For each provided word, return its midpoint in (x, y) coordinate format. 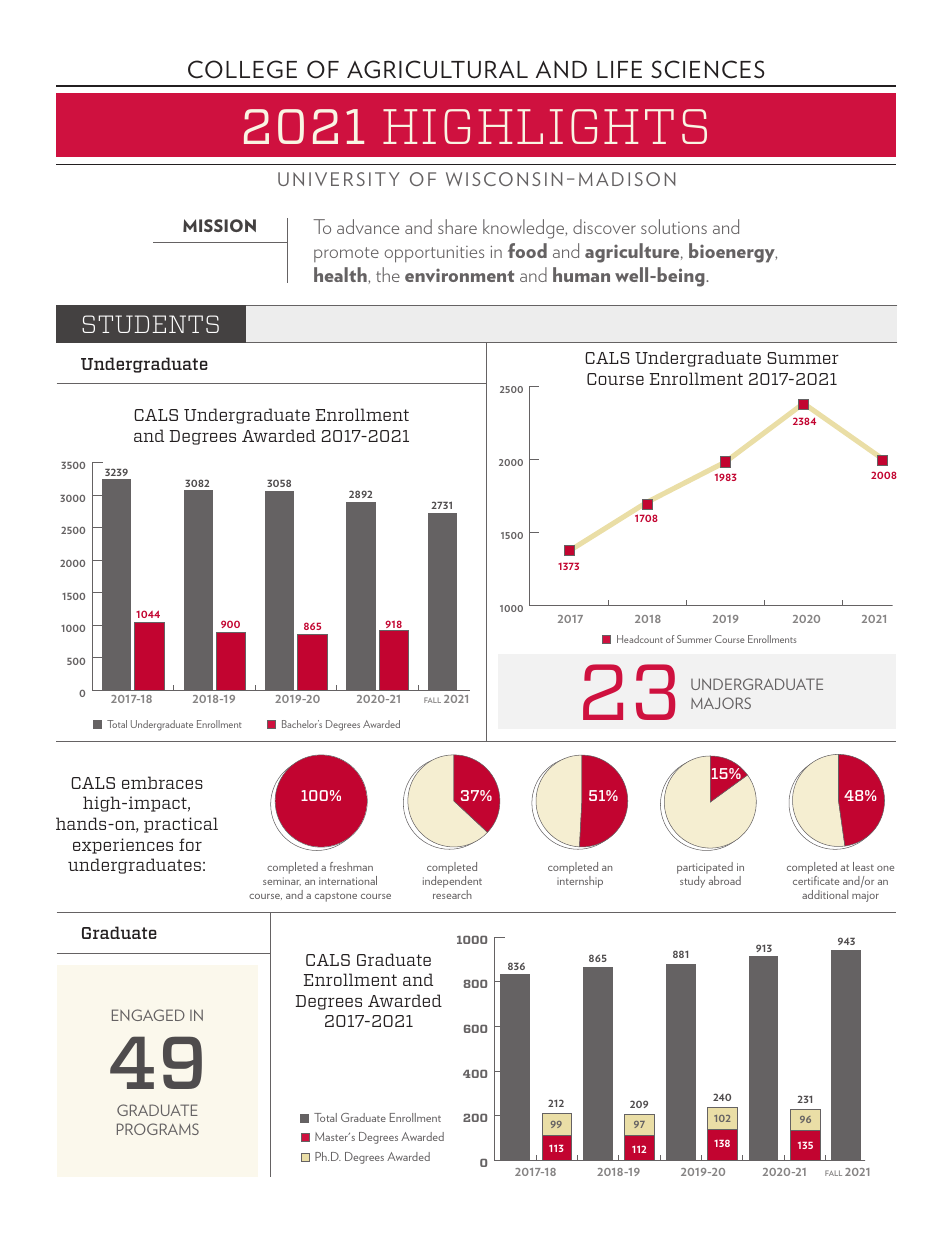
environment (459, 275)
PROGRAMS (158, 1129)
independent (452, 882)
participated (705, 868)
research (452, 894)
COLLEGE (242, 69)
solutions (674, 226)
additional (825, 894)
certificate (816, 880)
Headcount (640, 639)
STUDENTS (150, 324)
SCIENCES (707, 69)
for (190, 844)
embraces (162, 782)
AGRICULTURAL (437, 69)
